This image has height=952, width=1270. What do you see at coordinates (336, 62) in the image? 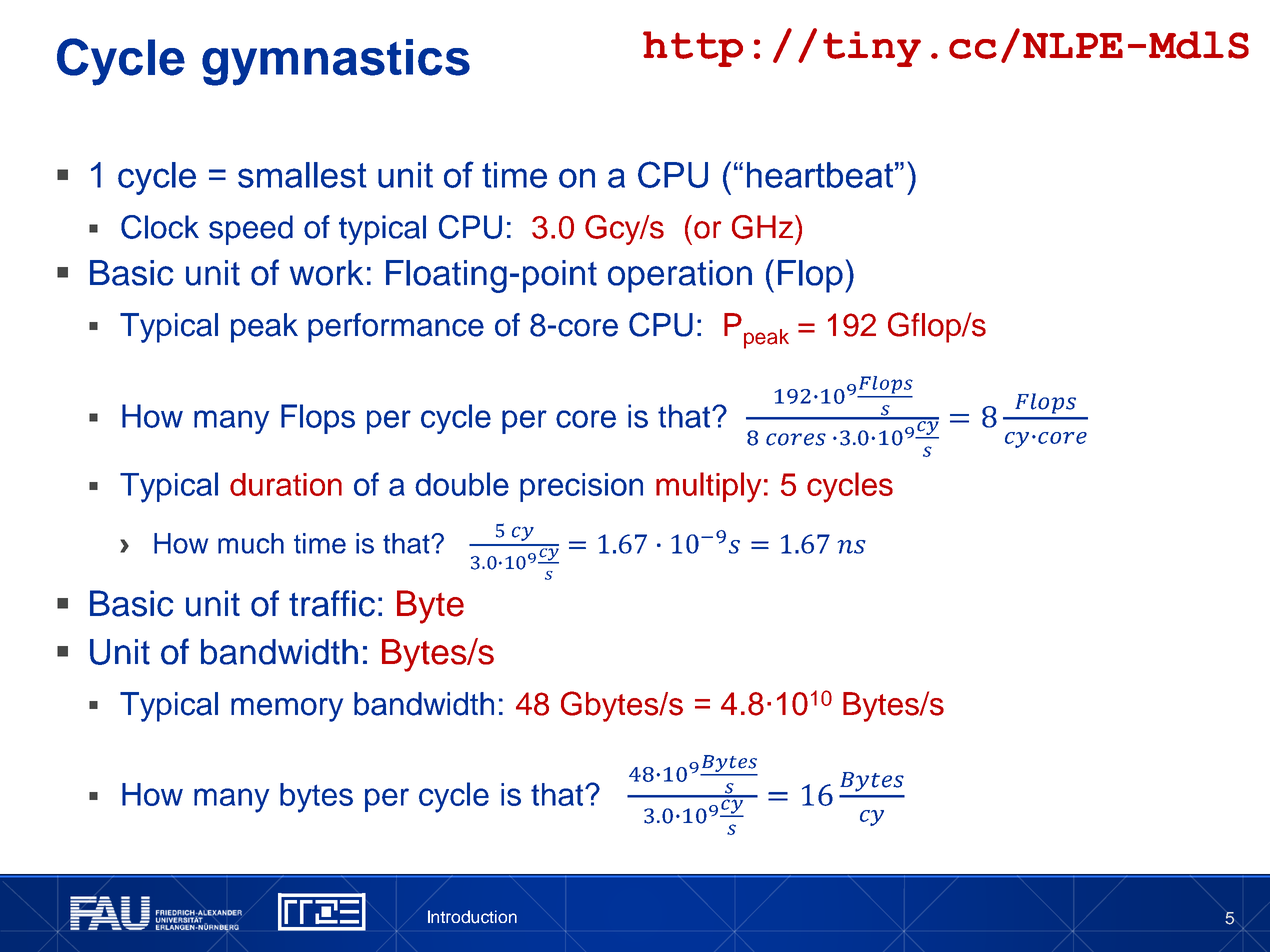
I see `gymnastics` at bounding box center [336, 62].
